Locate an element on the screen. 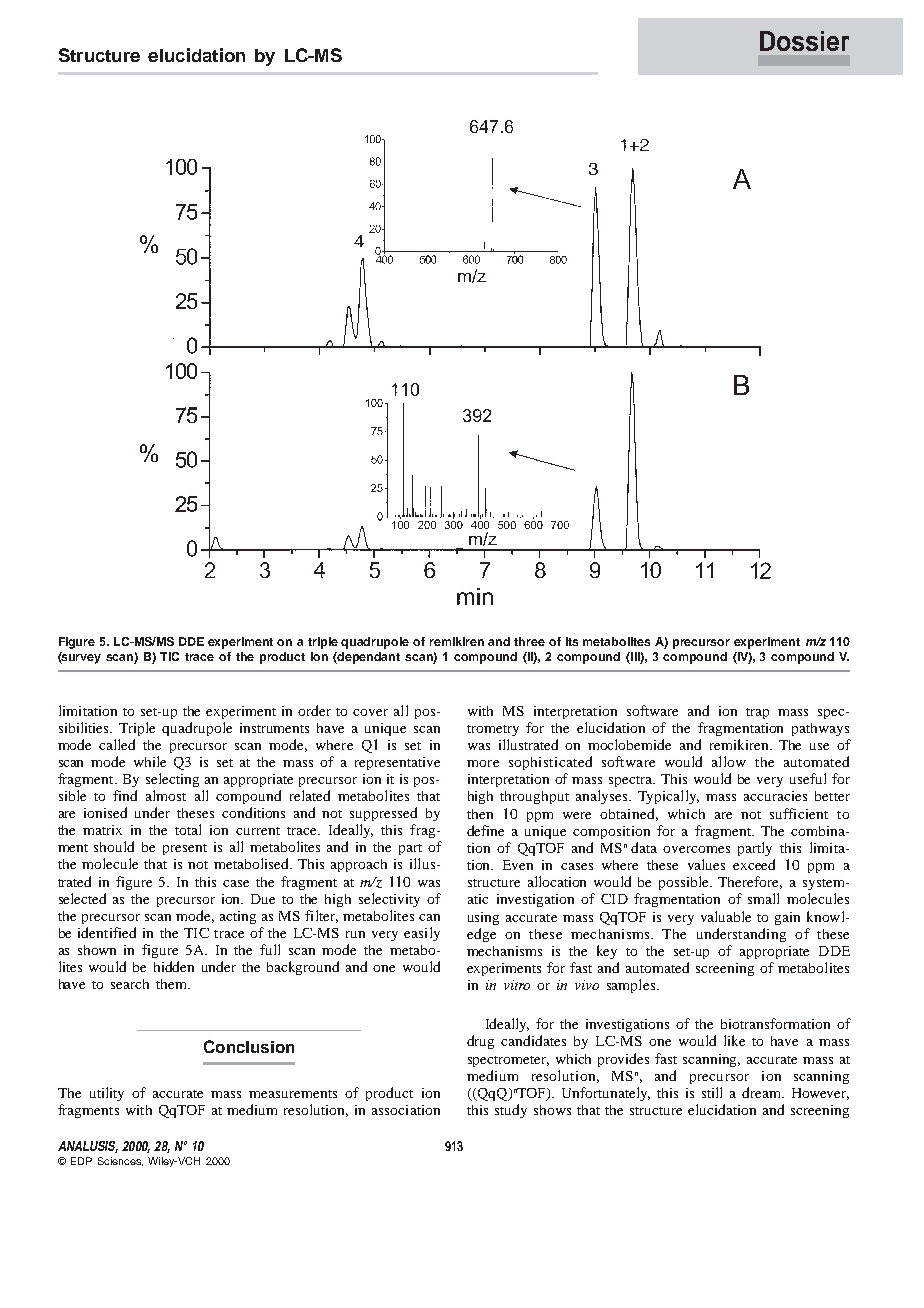 This screenshot has width=924, height=1308. using is located at coordinates (483, 918).
